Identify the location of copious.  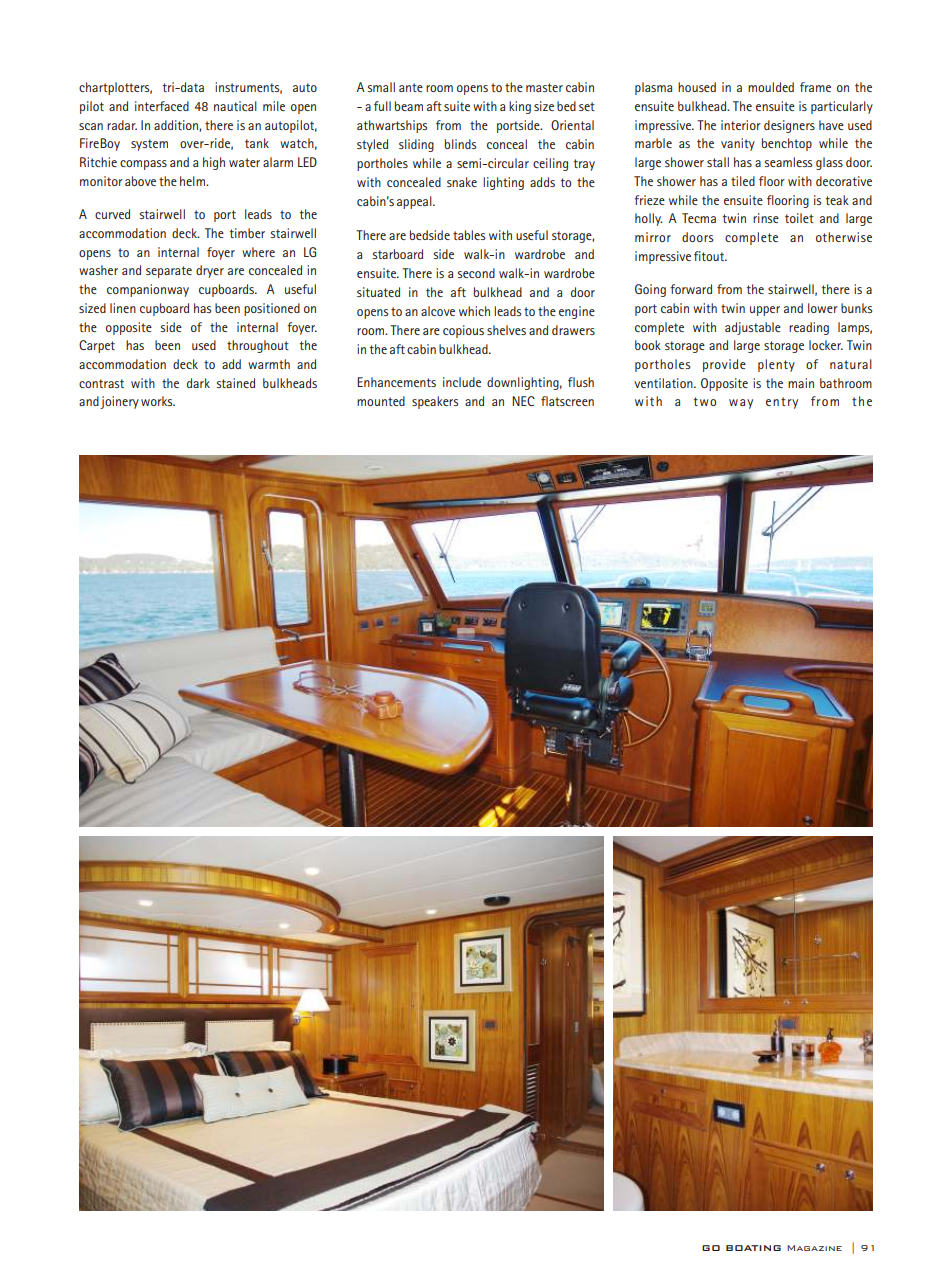
(463, 331).
